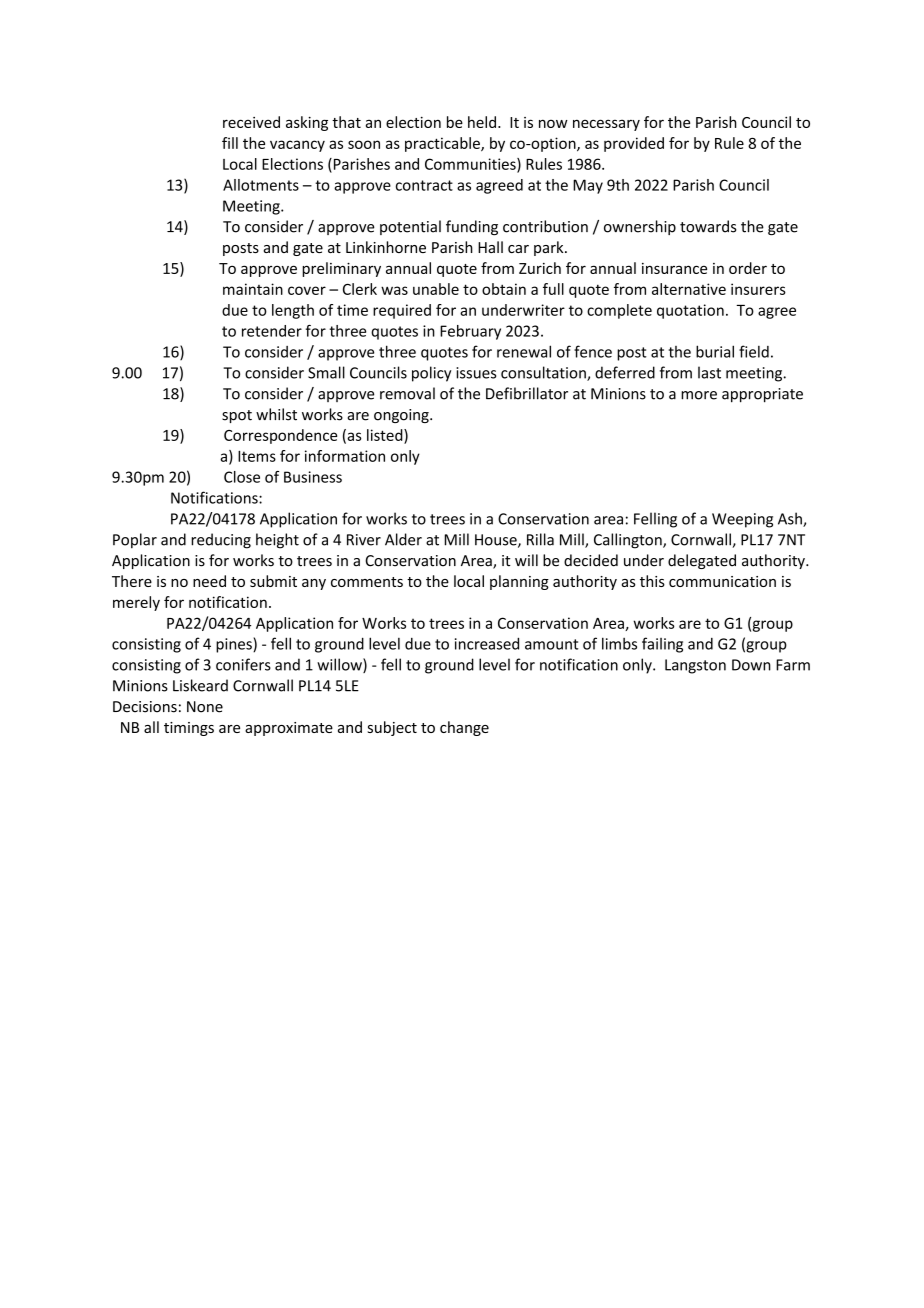  What do you see at coordinates (237, 416) in the screenshot?
I see `spot` at bounding box center [237, 416].
